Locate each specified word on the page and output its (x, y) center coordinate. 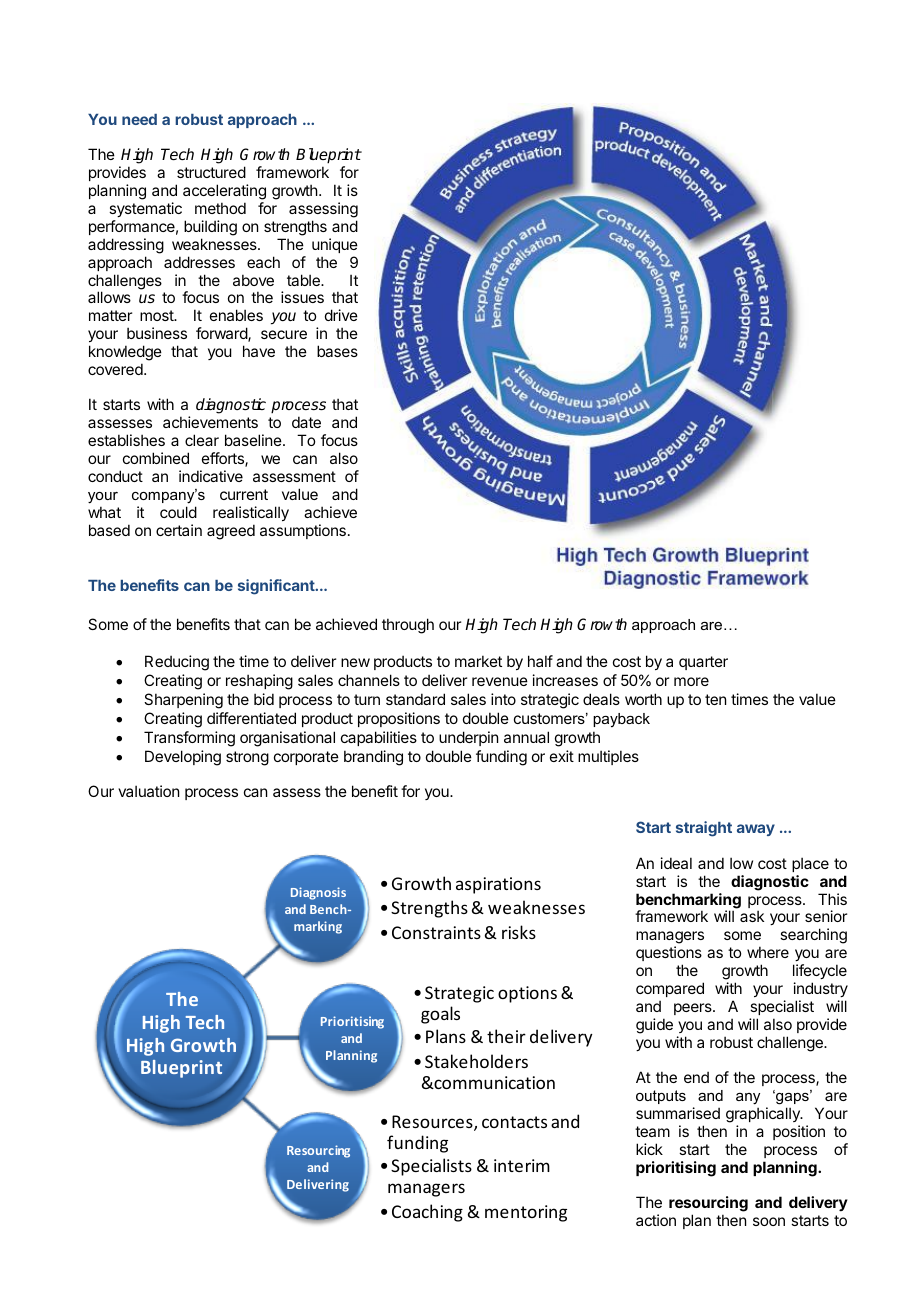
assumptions (303, 531)
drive (341, 315)
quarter (703, 663)
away (756, 830)
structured (211, 172)
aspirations (498, 885)
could (178, 512)
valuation (148, 791)
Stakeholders (476, 1061)
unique (335, 245)
